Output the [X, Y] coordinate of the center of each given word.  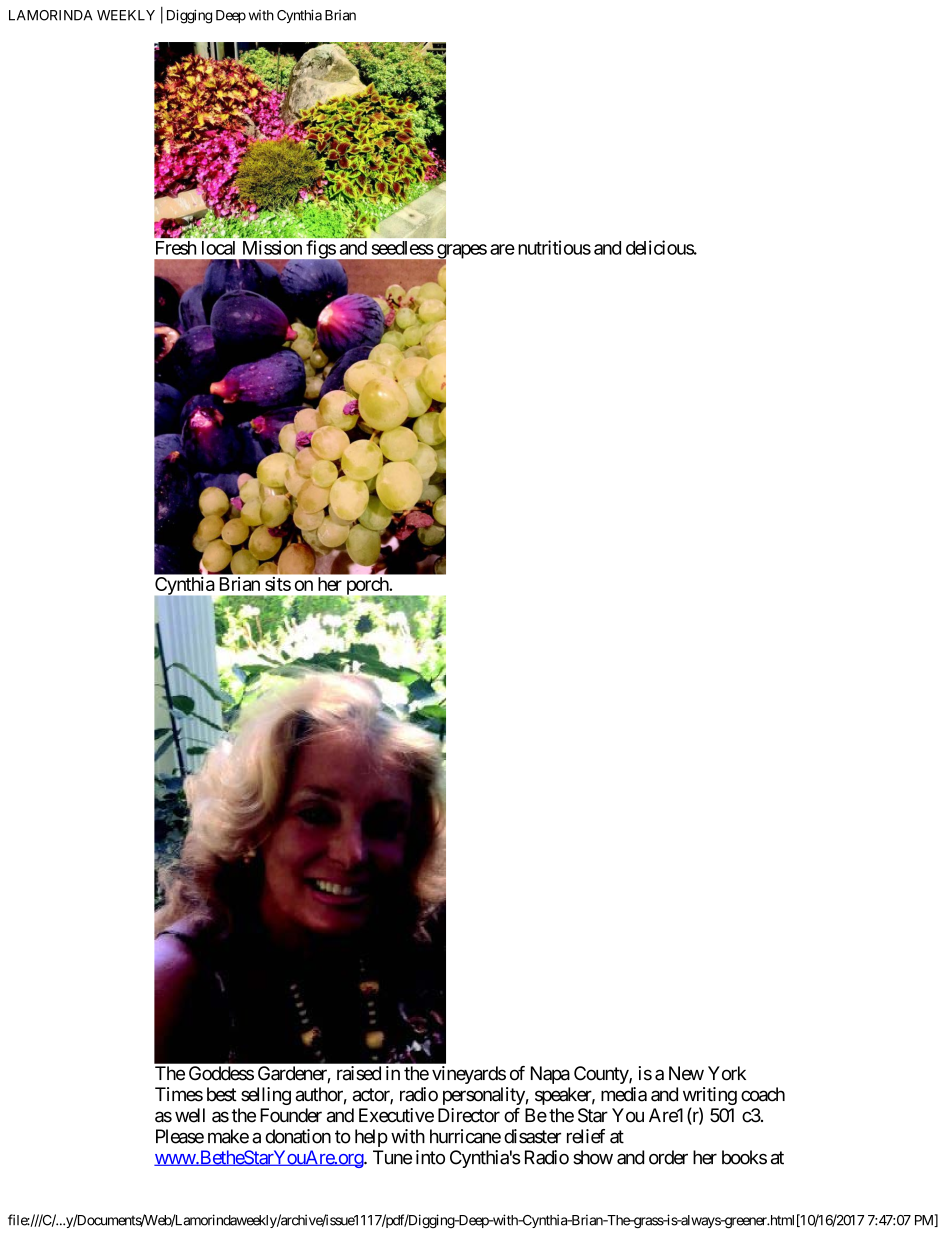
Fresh [176, 248]
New [686, 1073]
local [218, 248]
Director [469, 1115]
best [222, 1094]
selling [266, 1096]
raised [359, 1073]
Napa [550, 1075]
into [430, 1157]
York [727, 1073]
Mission [272, 247]
